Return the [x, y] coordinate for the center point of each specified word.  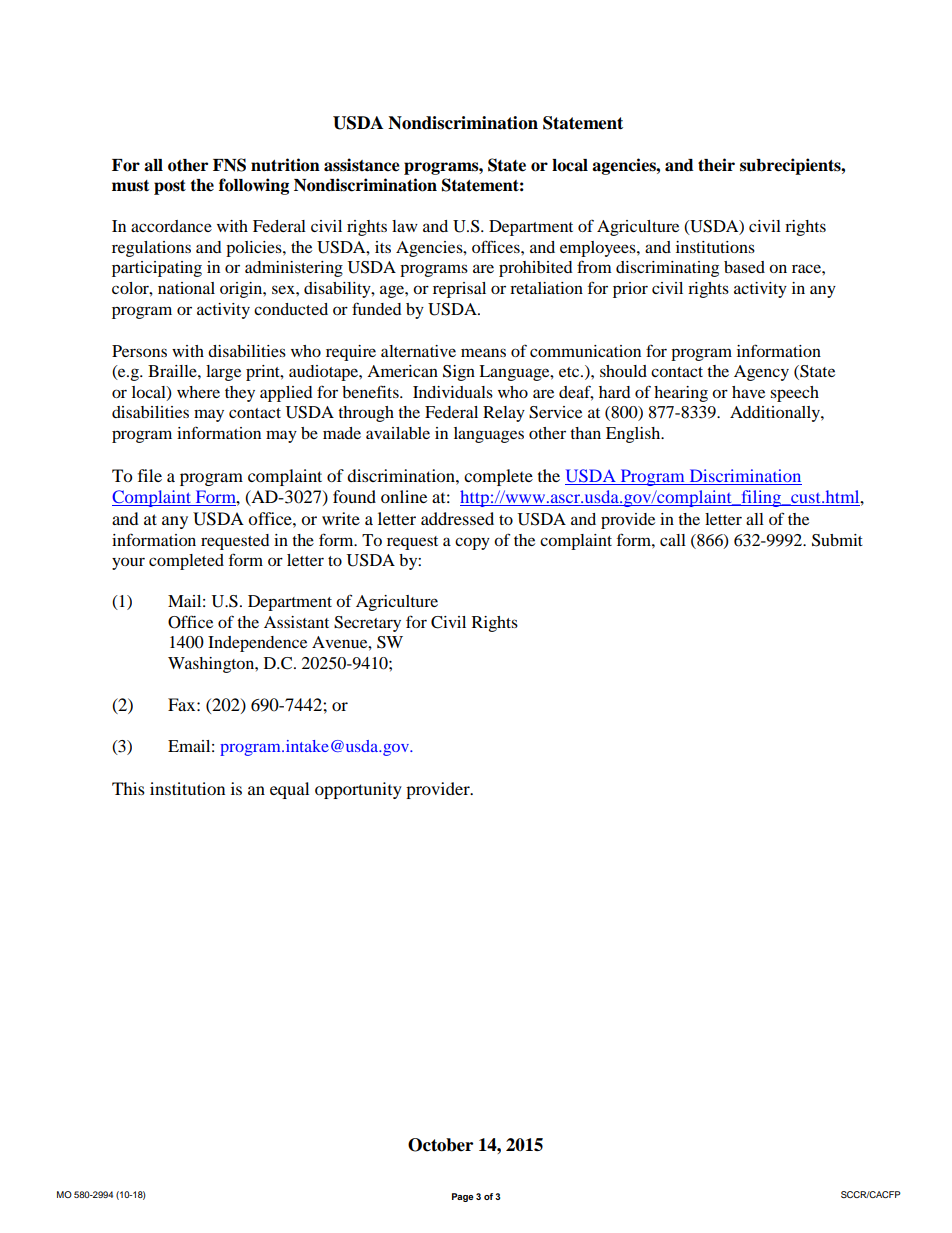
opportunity [358, 790]
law [405, 226]
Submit [837, 540]
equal [289, 790]
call [673, 540]
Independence [257, 644]
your [128, 563]
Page [463, 1197]
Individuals [453, 392]
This [128, 788]
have [748, 392]
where [198, 392]
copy [472, 543]
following [254, 186]
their [716, 165]
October [440, 1145]
